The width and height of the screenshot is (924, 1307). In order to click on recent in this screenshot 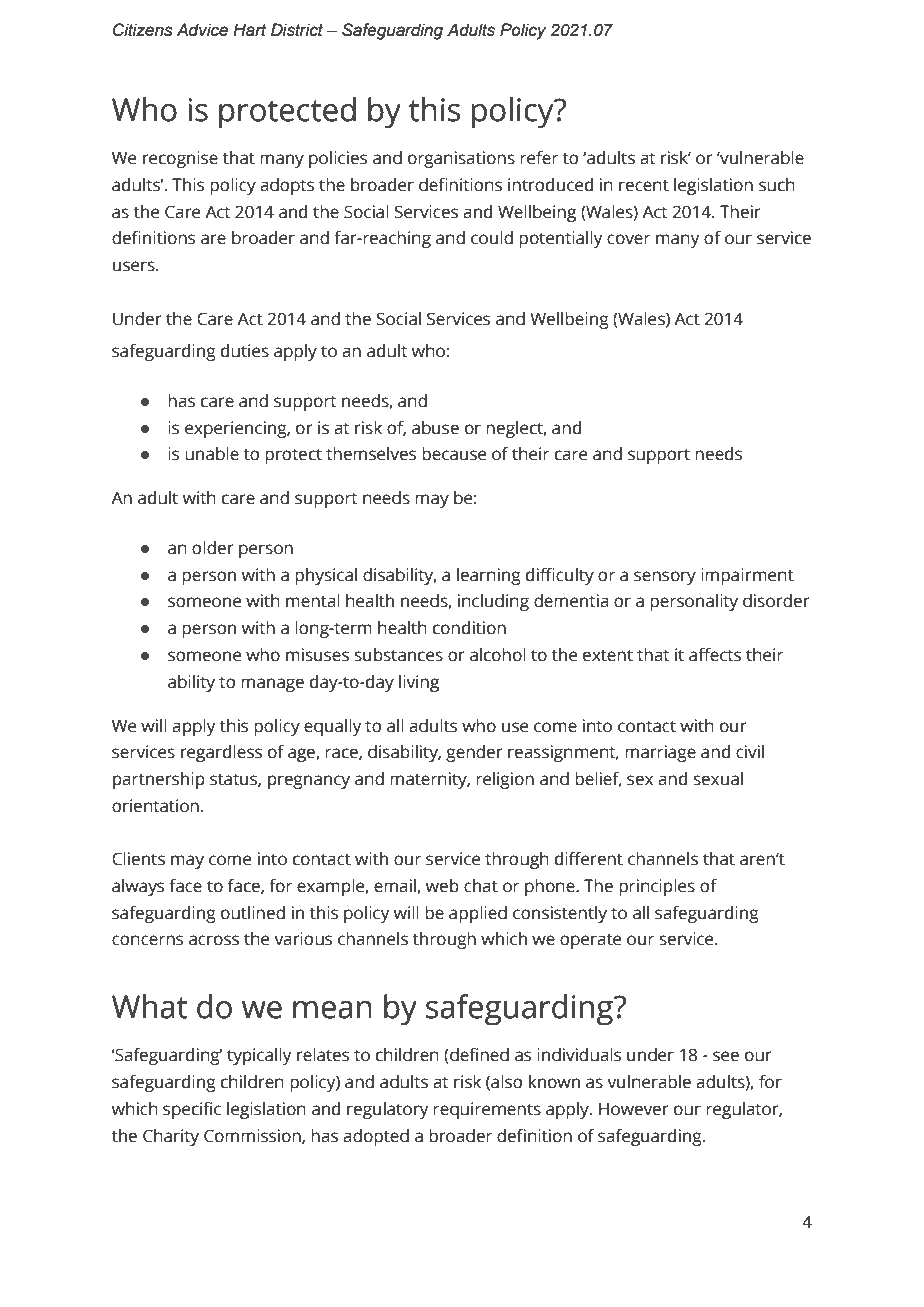, I will do `click(644, 186)`.
